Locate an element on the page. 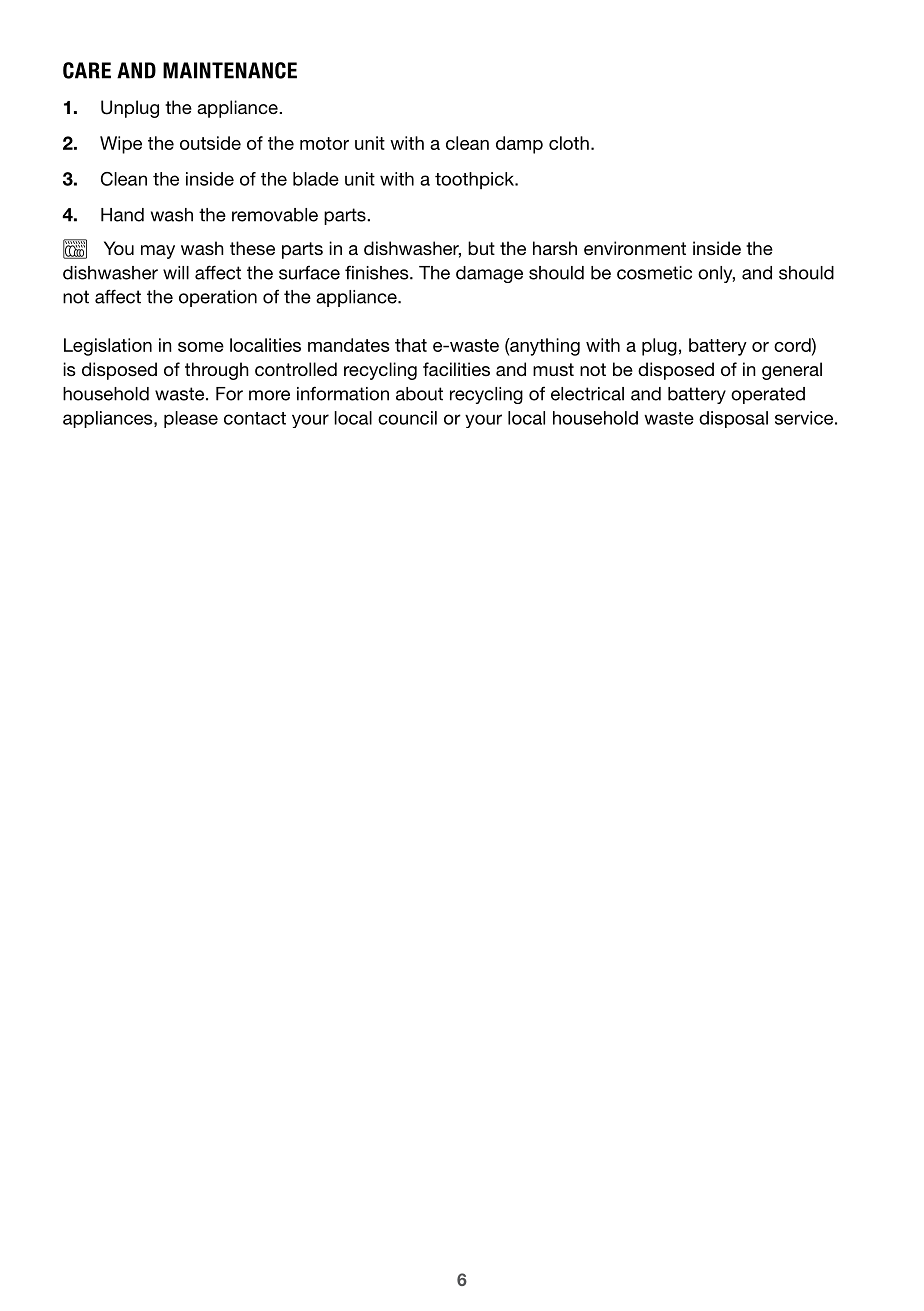 The height and width of the image is (1311, 924). damp is located at coordinates (519, 145).
